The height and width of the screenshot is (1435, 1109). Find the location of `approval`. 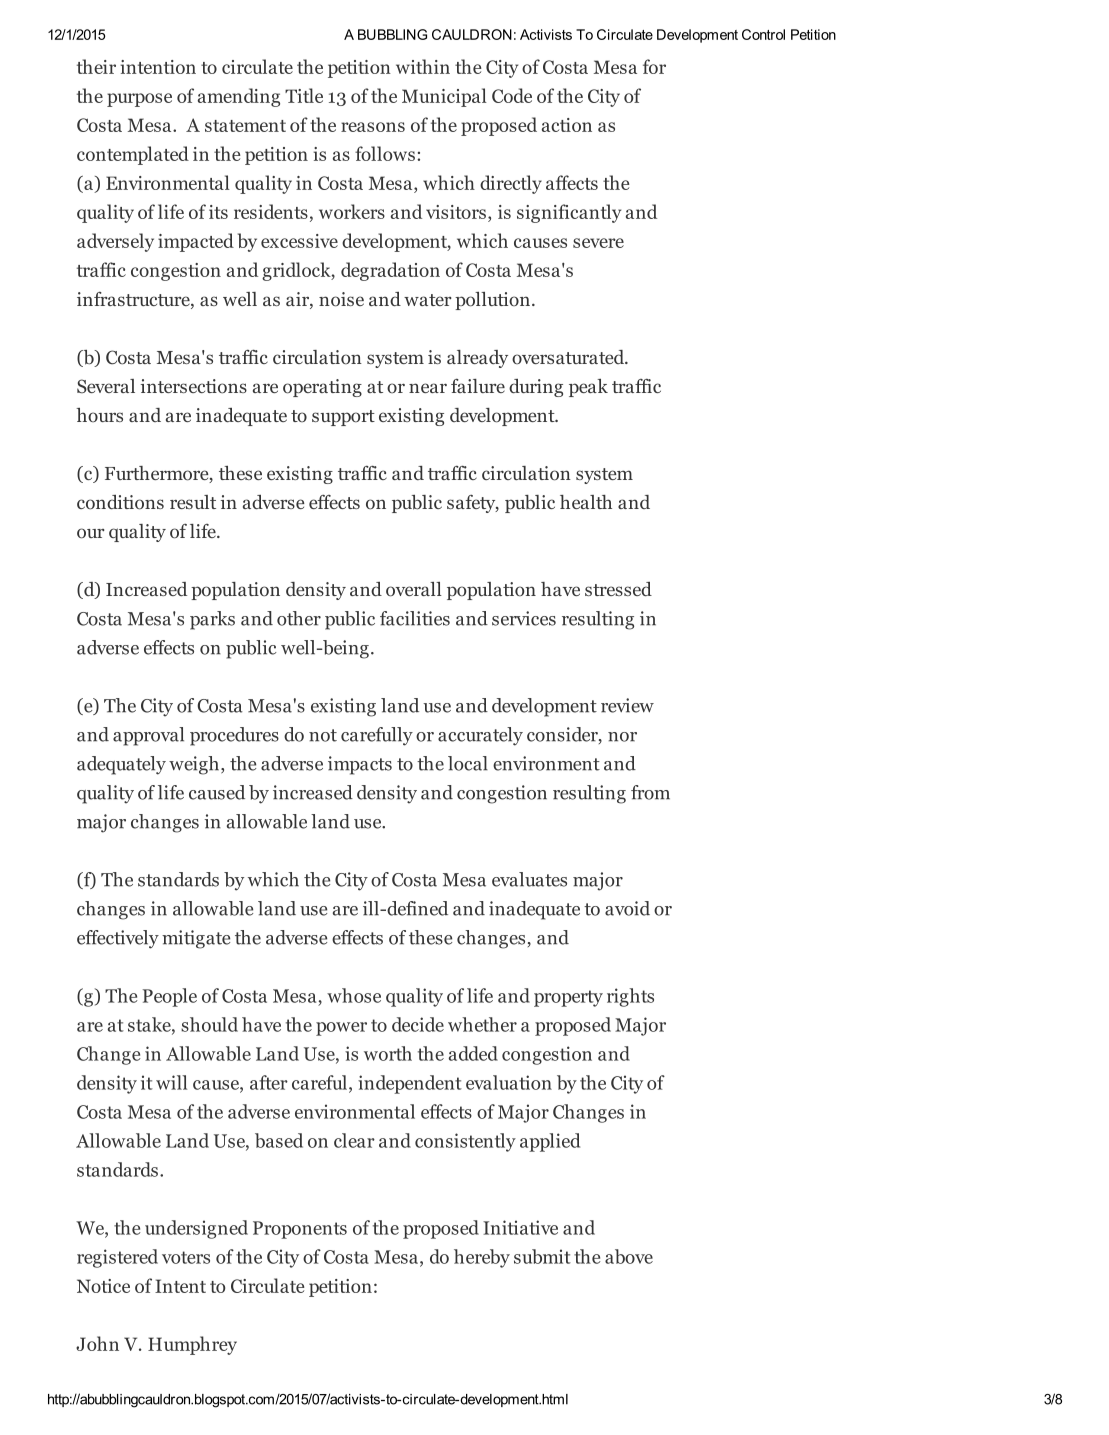

approval is located at coordinates (148, 736).
